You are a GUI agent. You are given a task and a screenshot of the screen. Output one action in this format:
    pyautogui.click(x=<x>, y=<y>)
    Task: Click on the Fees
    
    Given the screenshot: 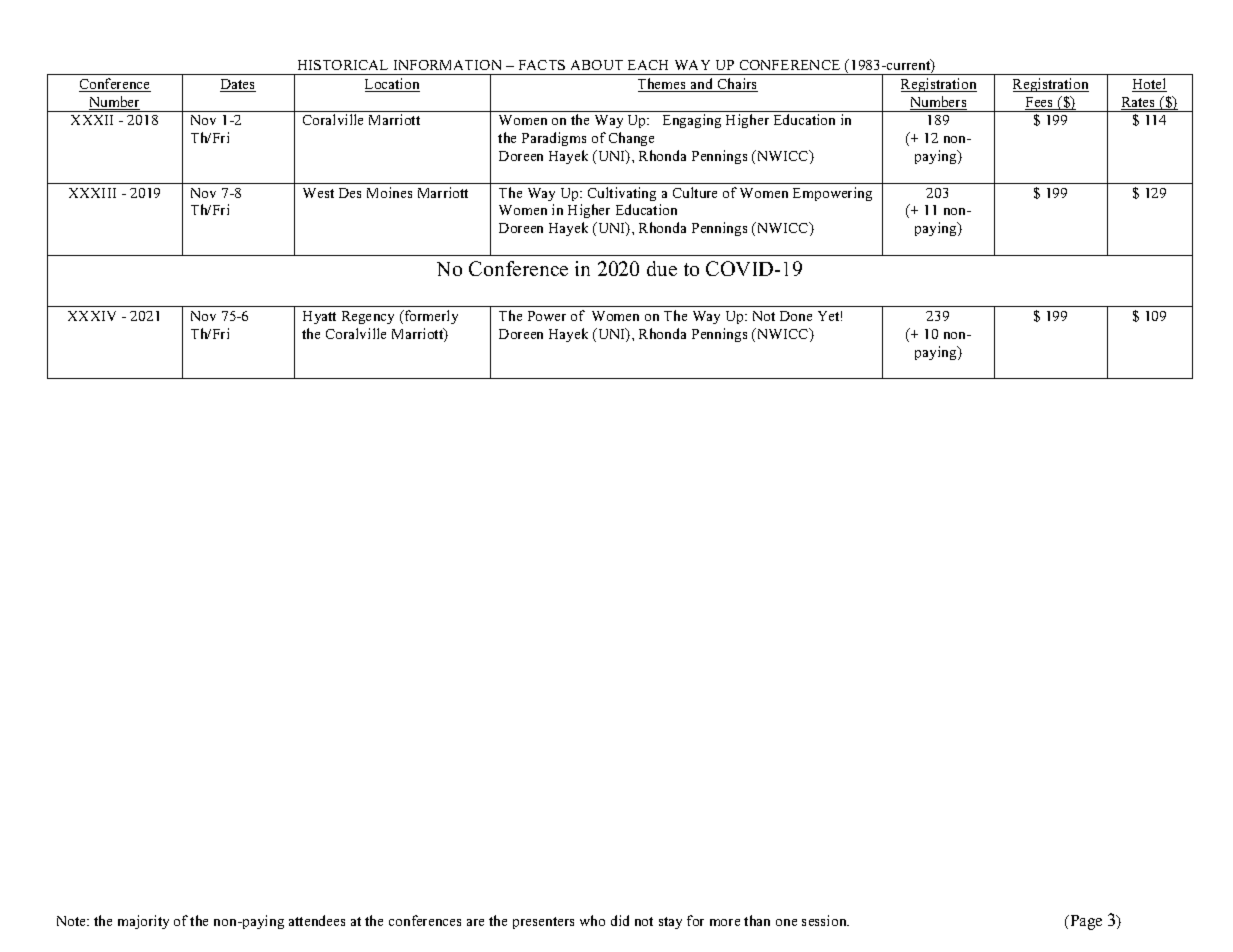 What is the action you would take?
    pyautogui.click(x=1040, y=103)
